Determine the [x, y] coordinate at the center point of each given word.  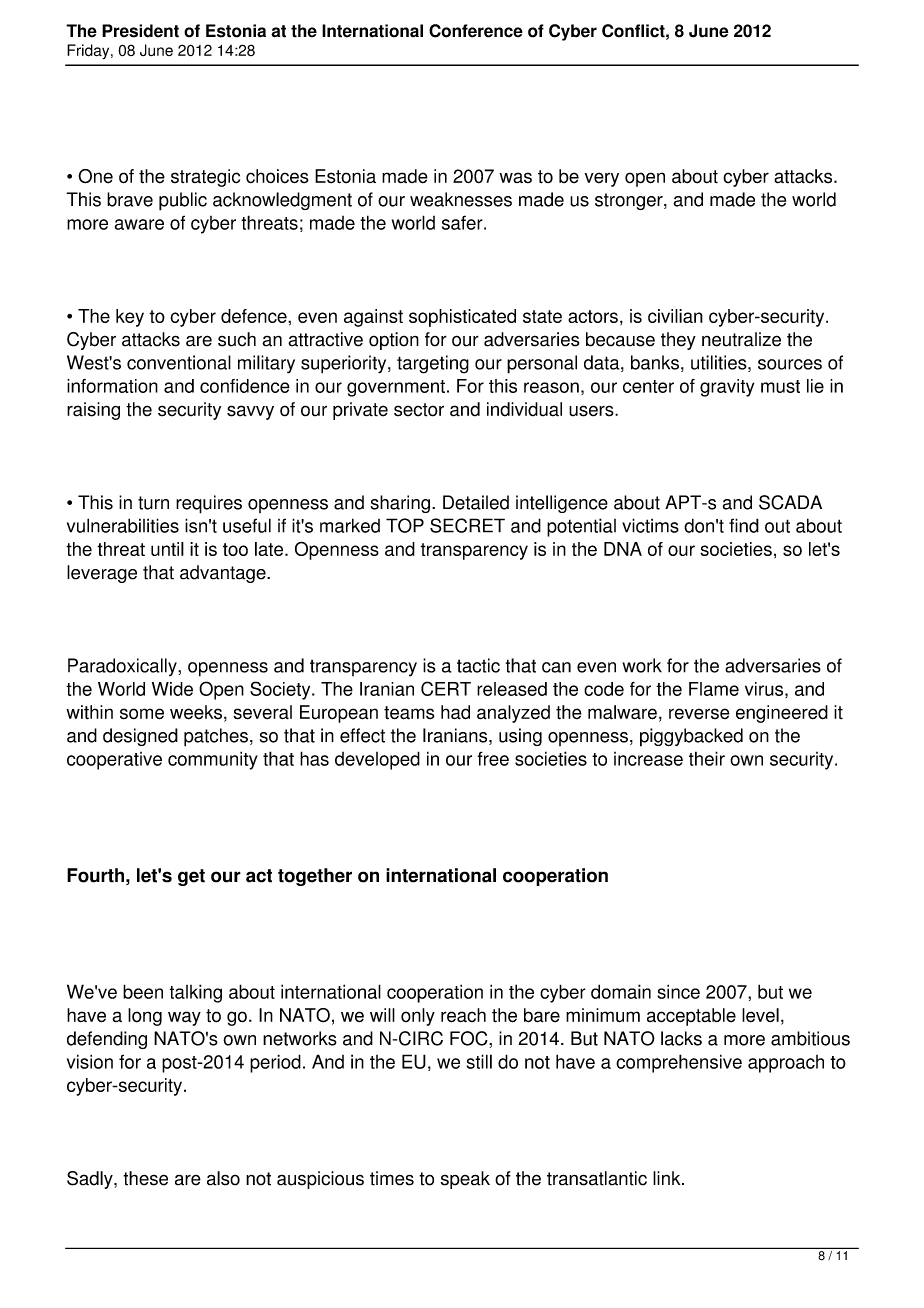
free [493, 758]
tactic [478, 665]
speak [465, 1180]
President [140, 31]
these [145, 1178]
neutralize [741, 339]
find [744, 525]
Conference [476, 31]
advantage [224, 574]
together [315, 877]
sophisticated [462, 318]
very [602, 179]
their [707, 758]
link [668, 1178]
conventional [179, 362]
